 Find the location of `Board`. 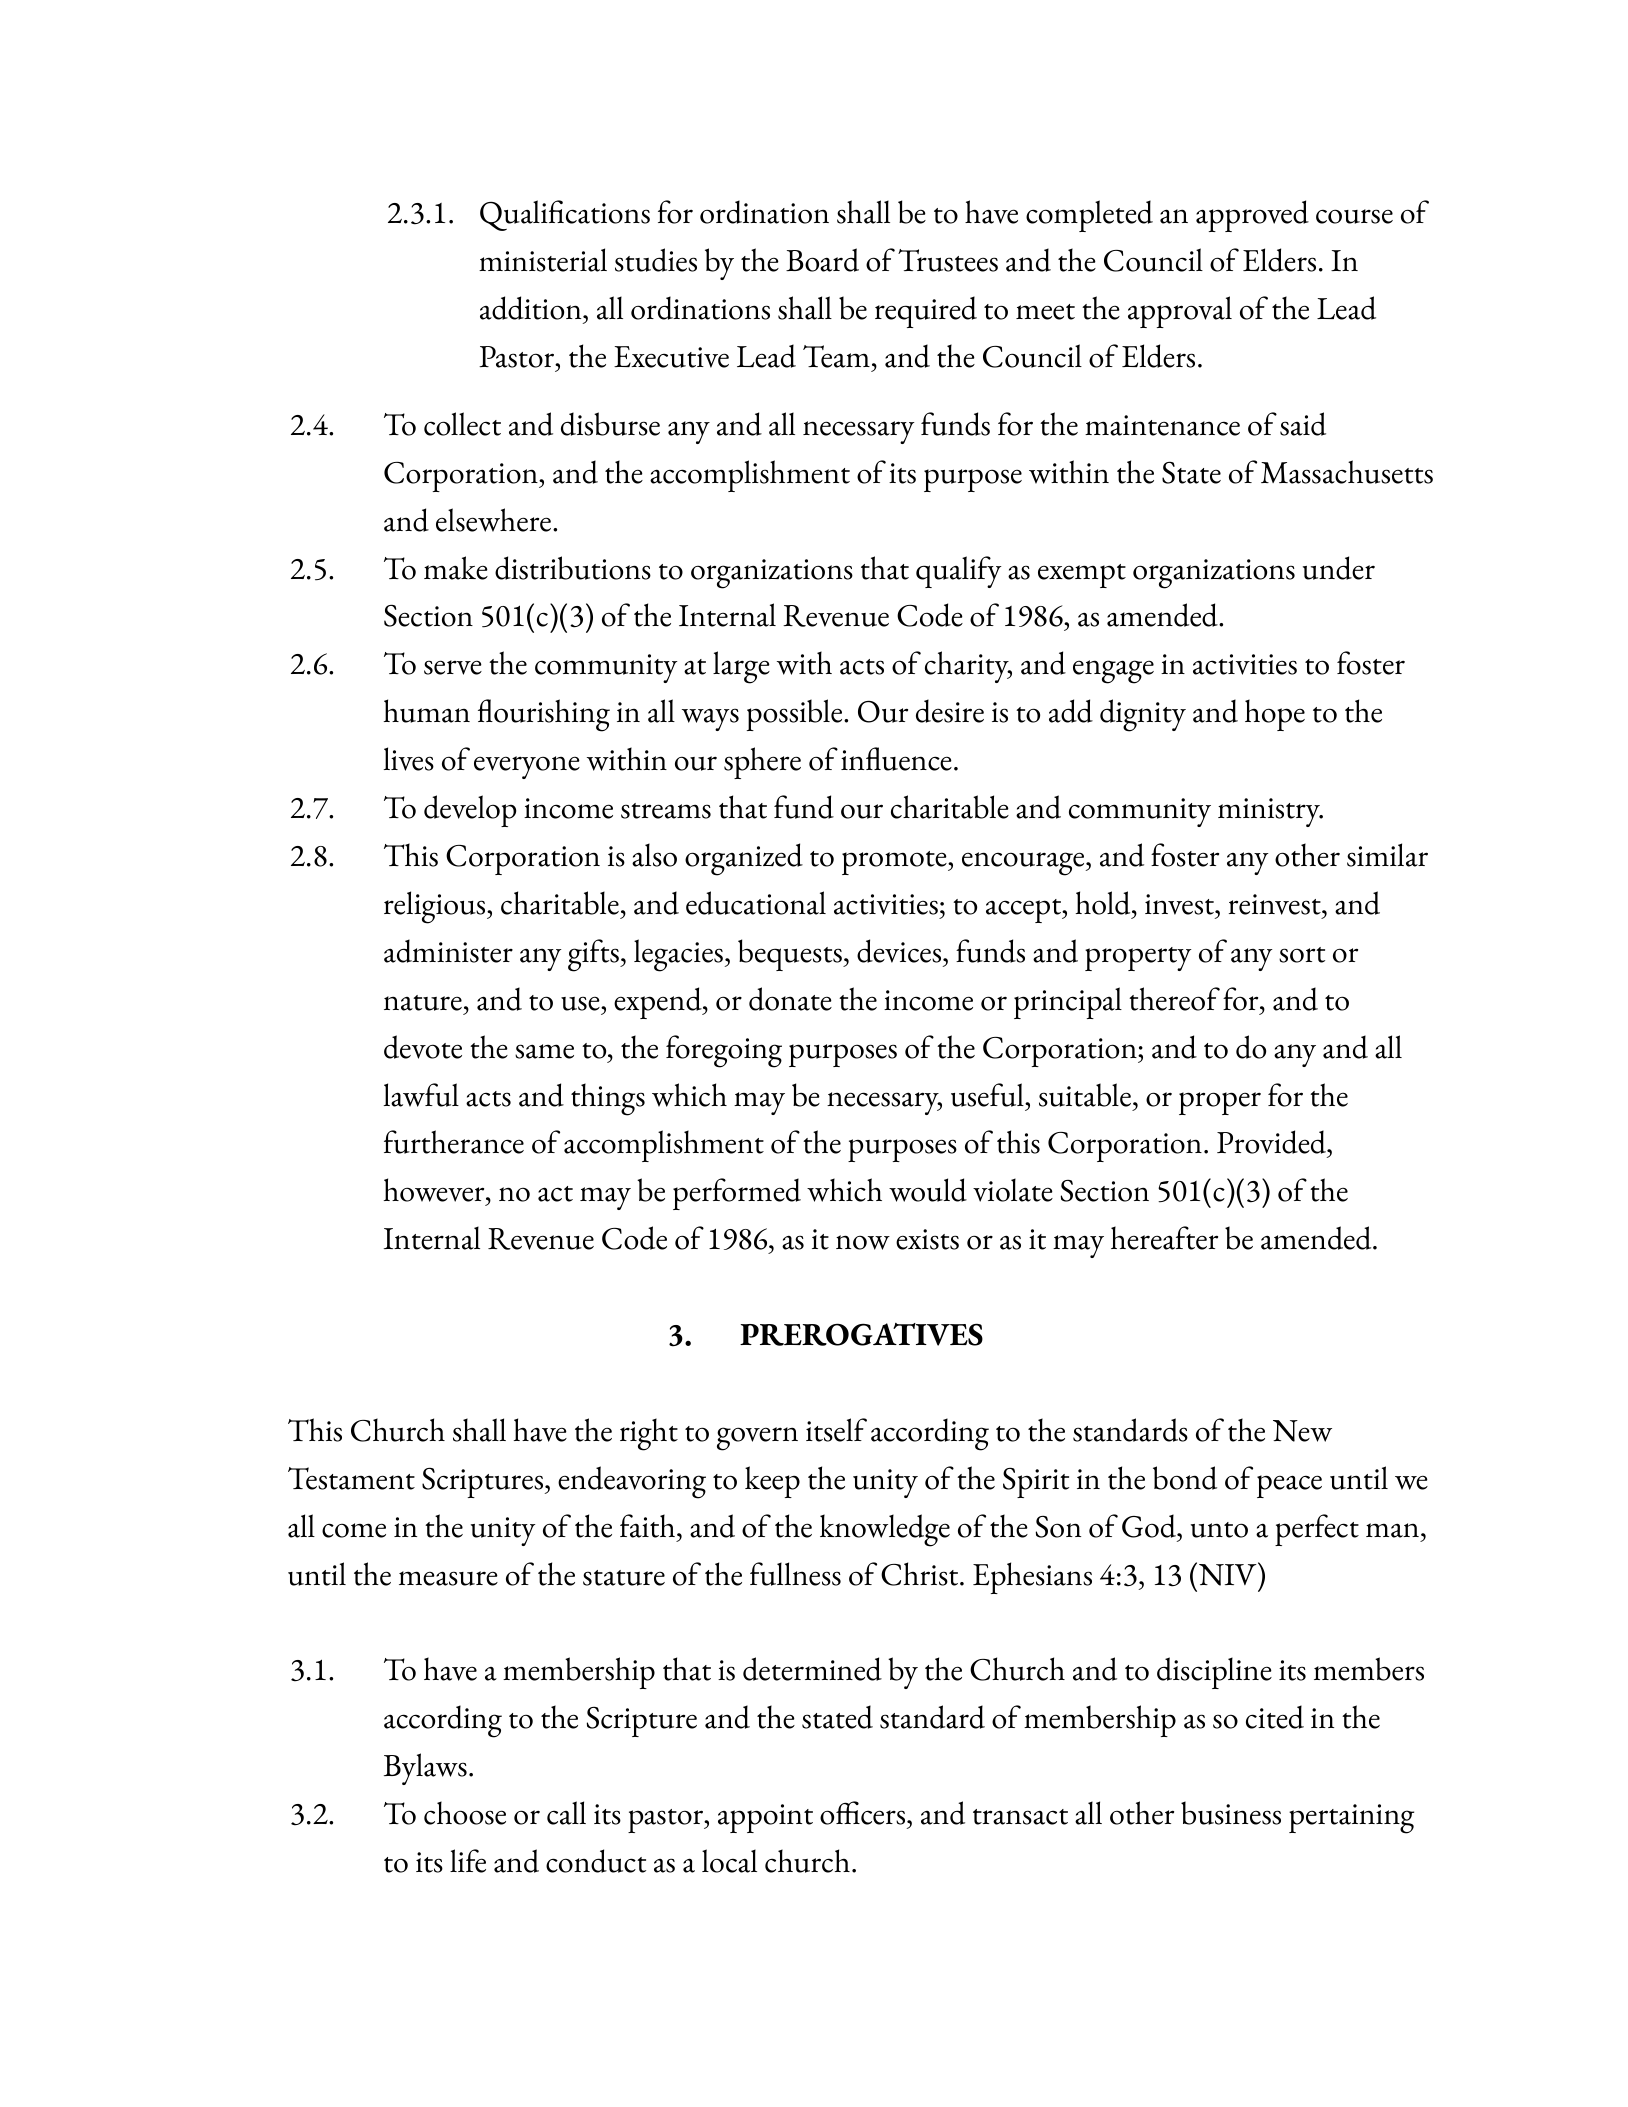

Board is located at coordinates (822, 260).
